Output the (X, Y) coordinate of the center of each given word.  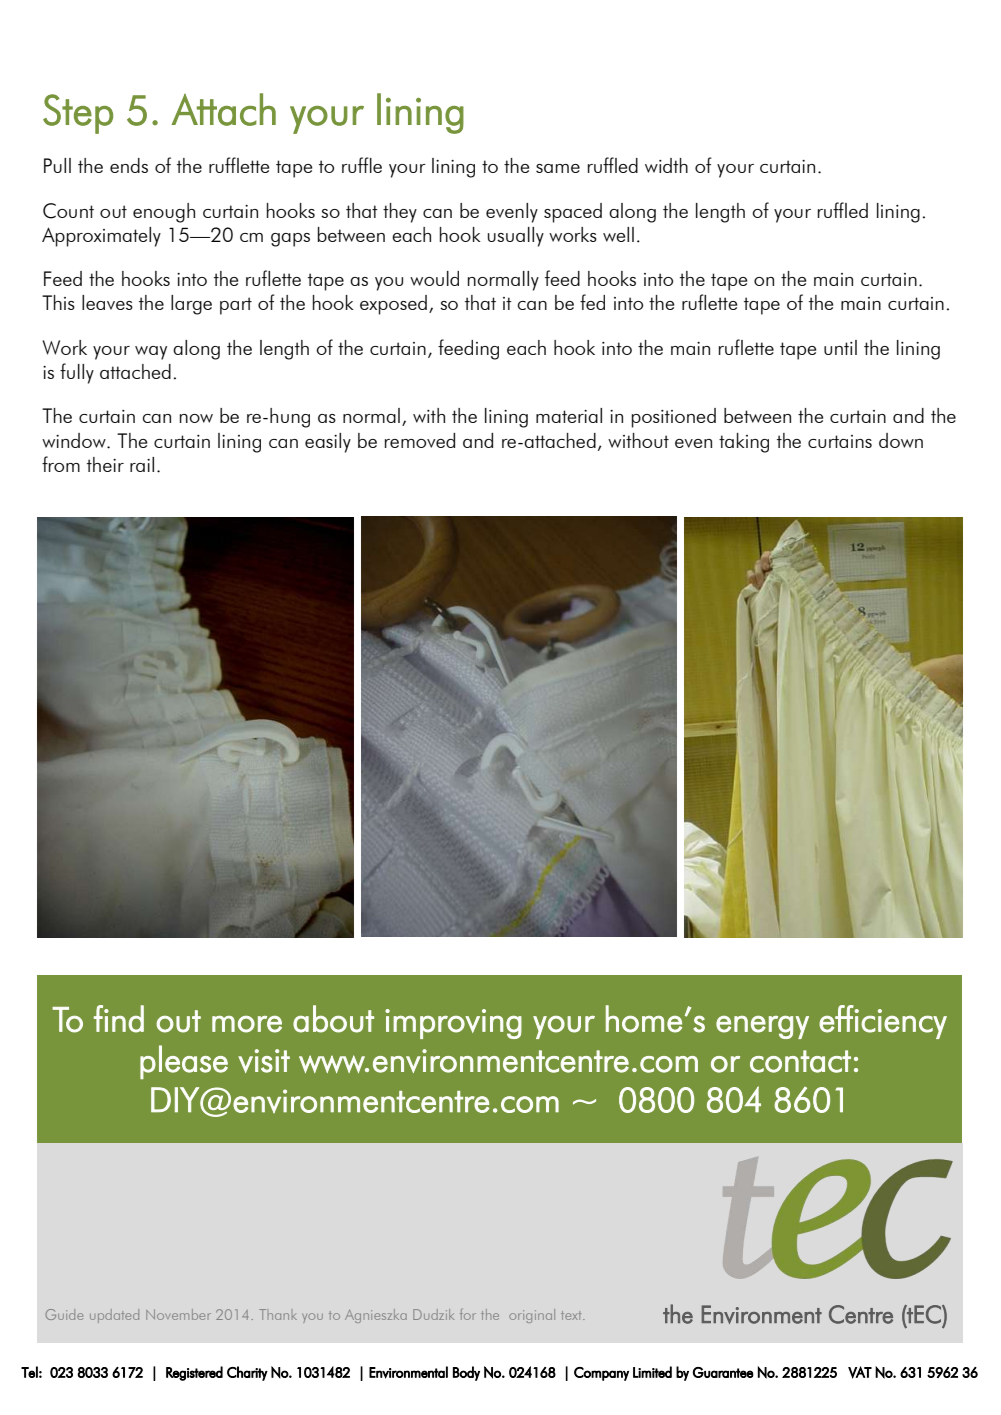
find (119, 1019)
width (666, 165)
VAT (860, 1372)
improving (453, 1024)
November (178, 1314)
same (558, 168)
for (468, 1314)
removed (420, 440)
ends (129, 165)
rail (142, 464)
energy (762, 1027)
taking (744, 443)
